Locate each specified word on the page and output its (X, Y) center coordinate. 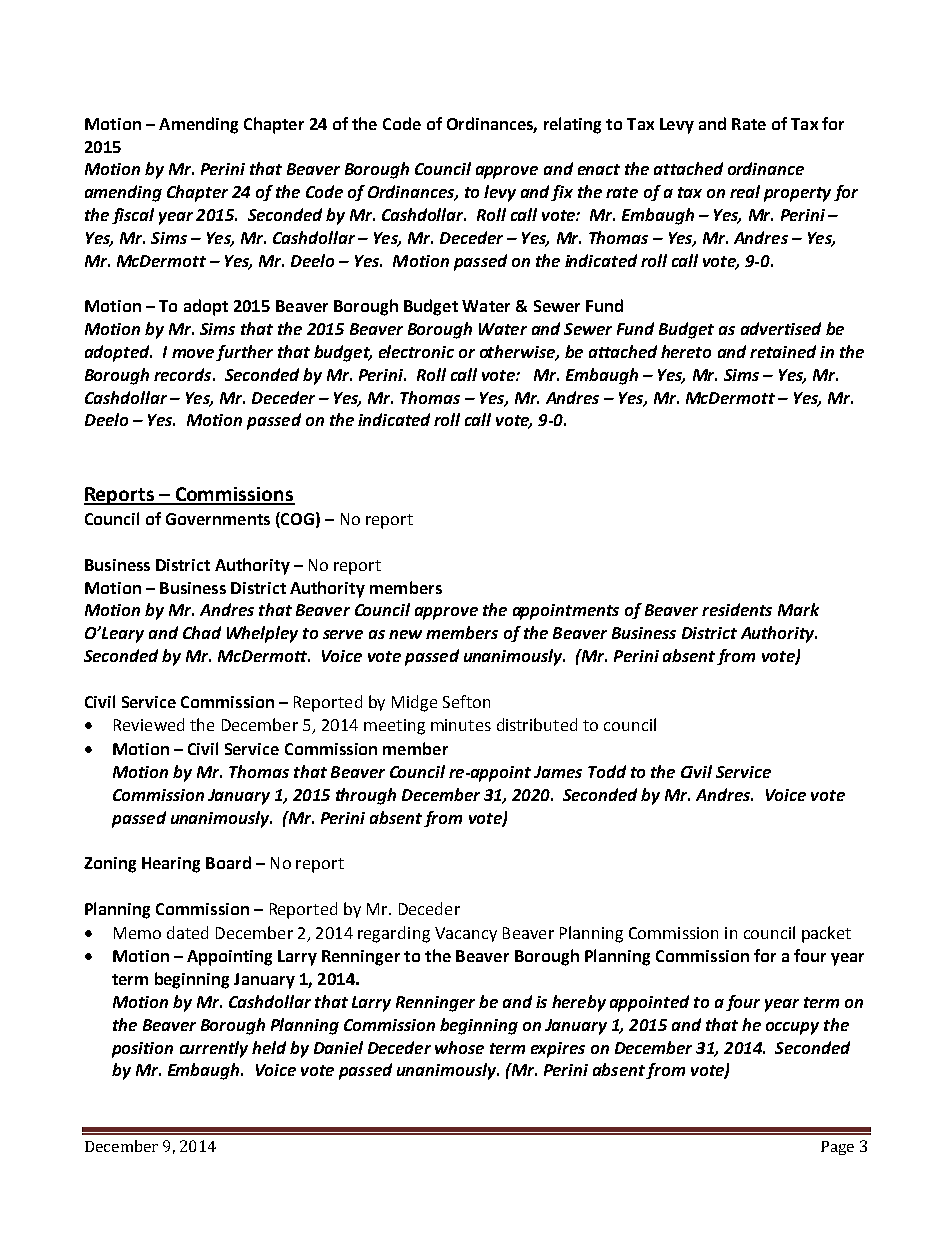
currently (214, 1049)
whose (459, 1047)
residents (737, 609)
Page (837, 1148)
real (745, 191)
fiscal (133, 216)
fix (562, 193)
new (405, 634)
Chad (202, 632)
